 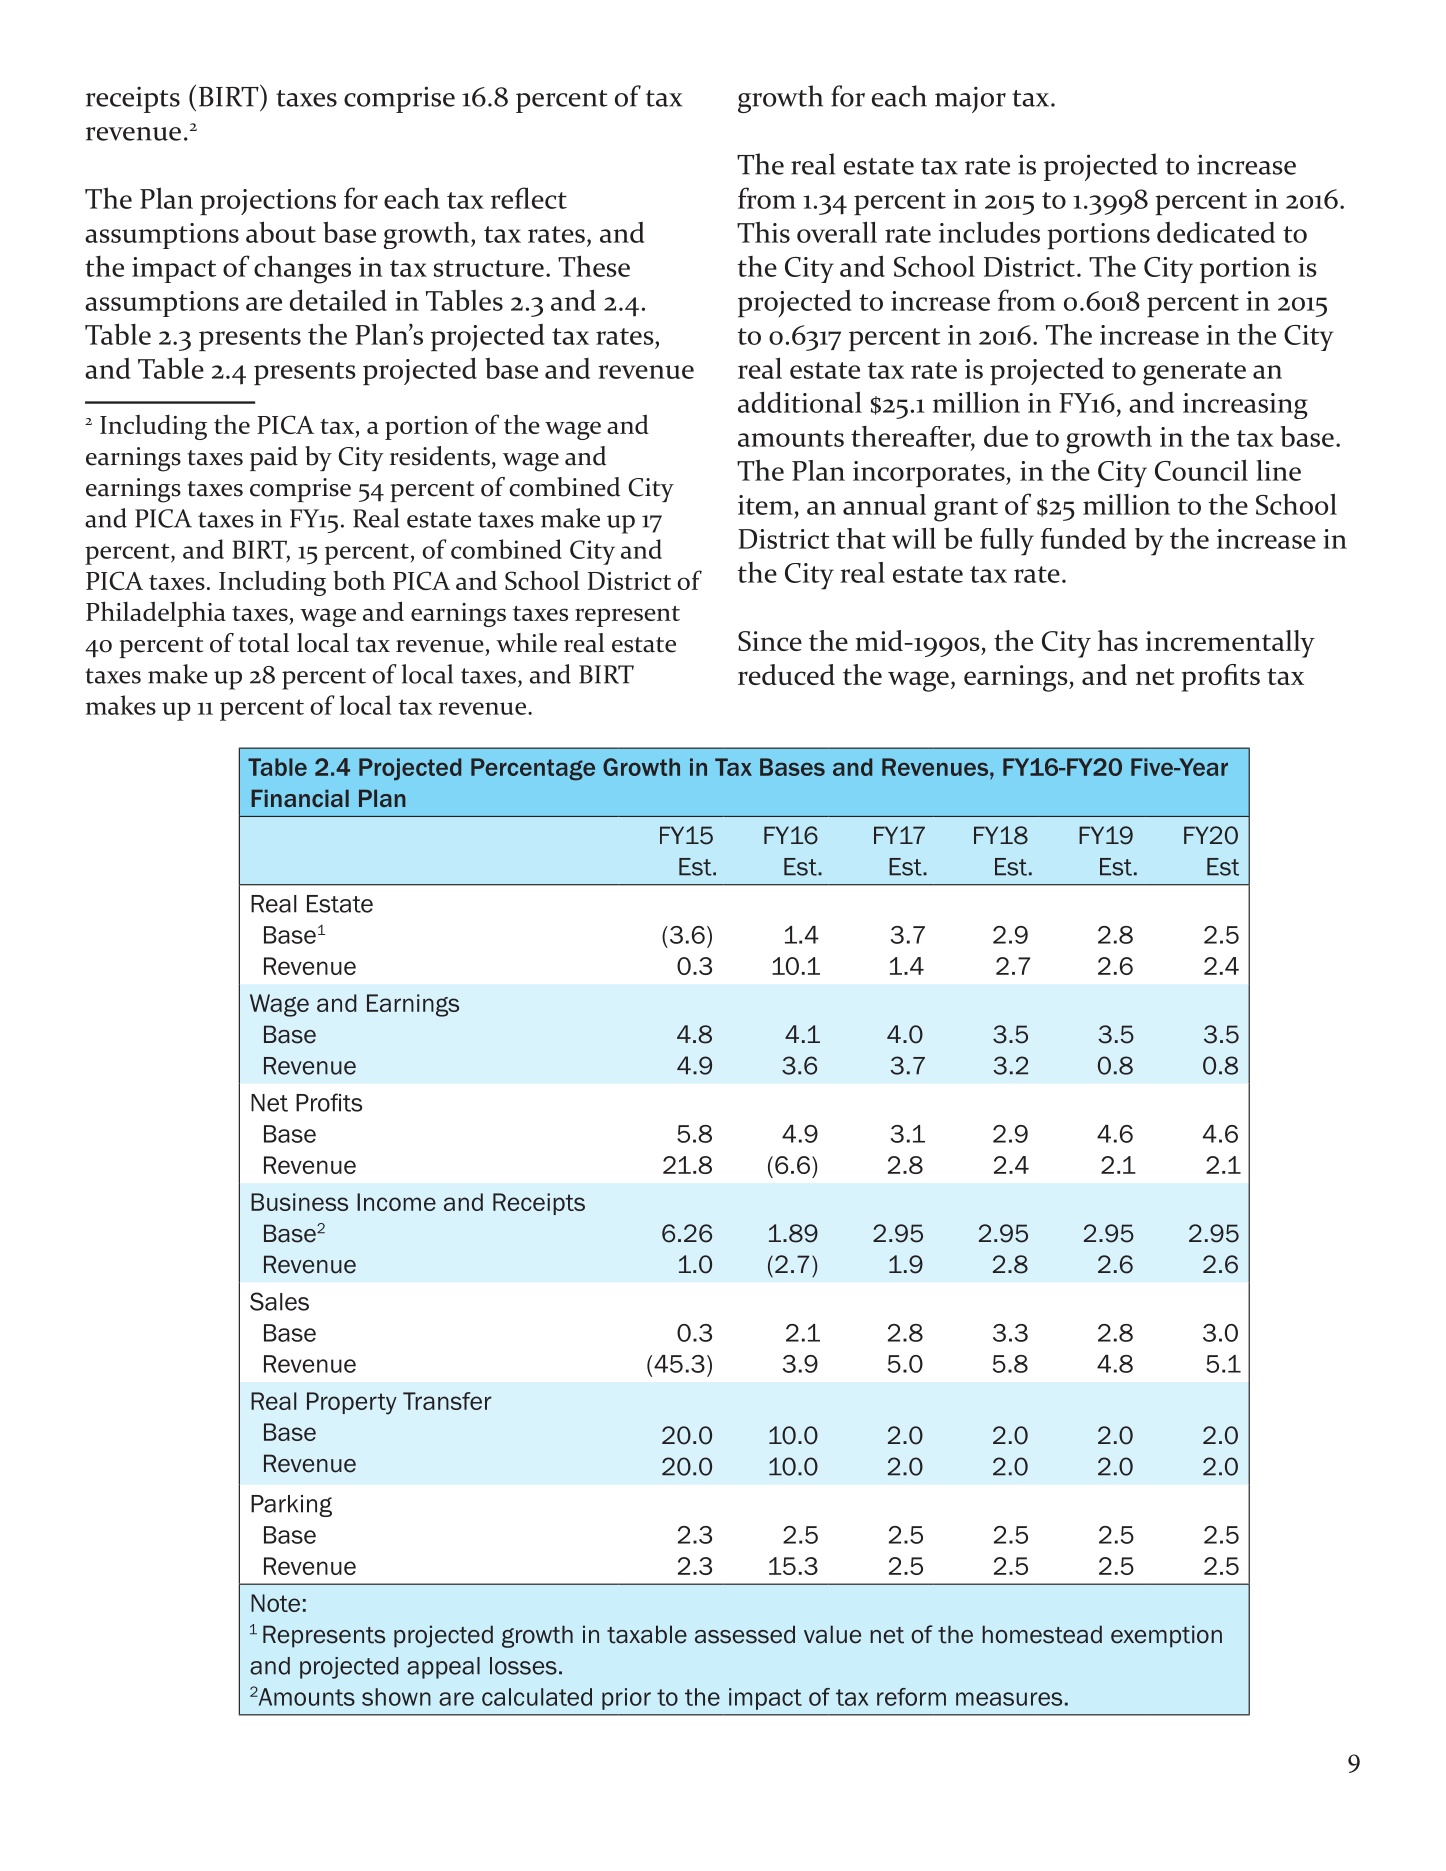 What do you see at coordinates (770, 641) in the screenshot?
I see `Since` at bounding box center [770, 641].
